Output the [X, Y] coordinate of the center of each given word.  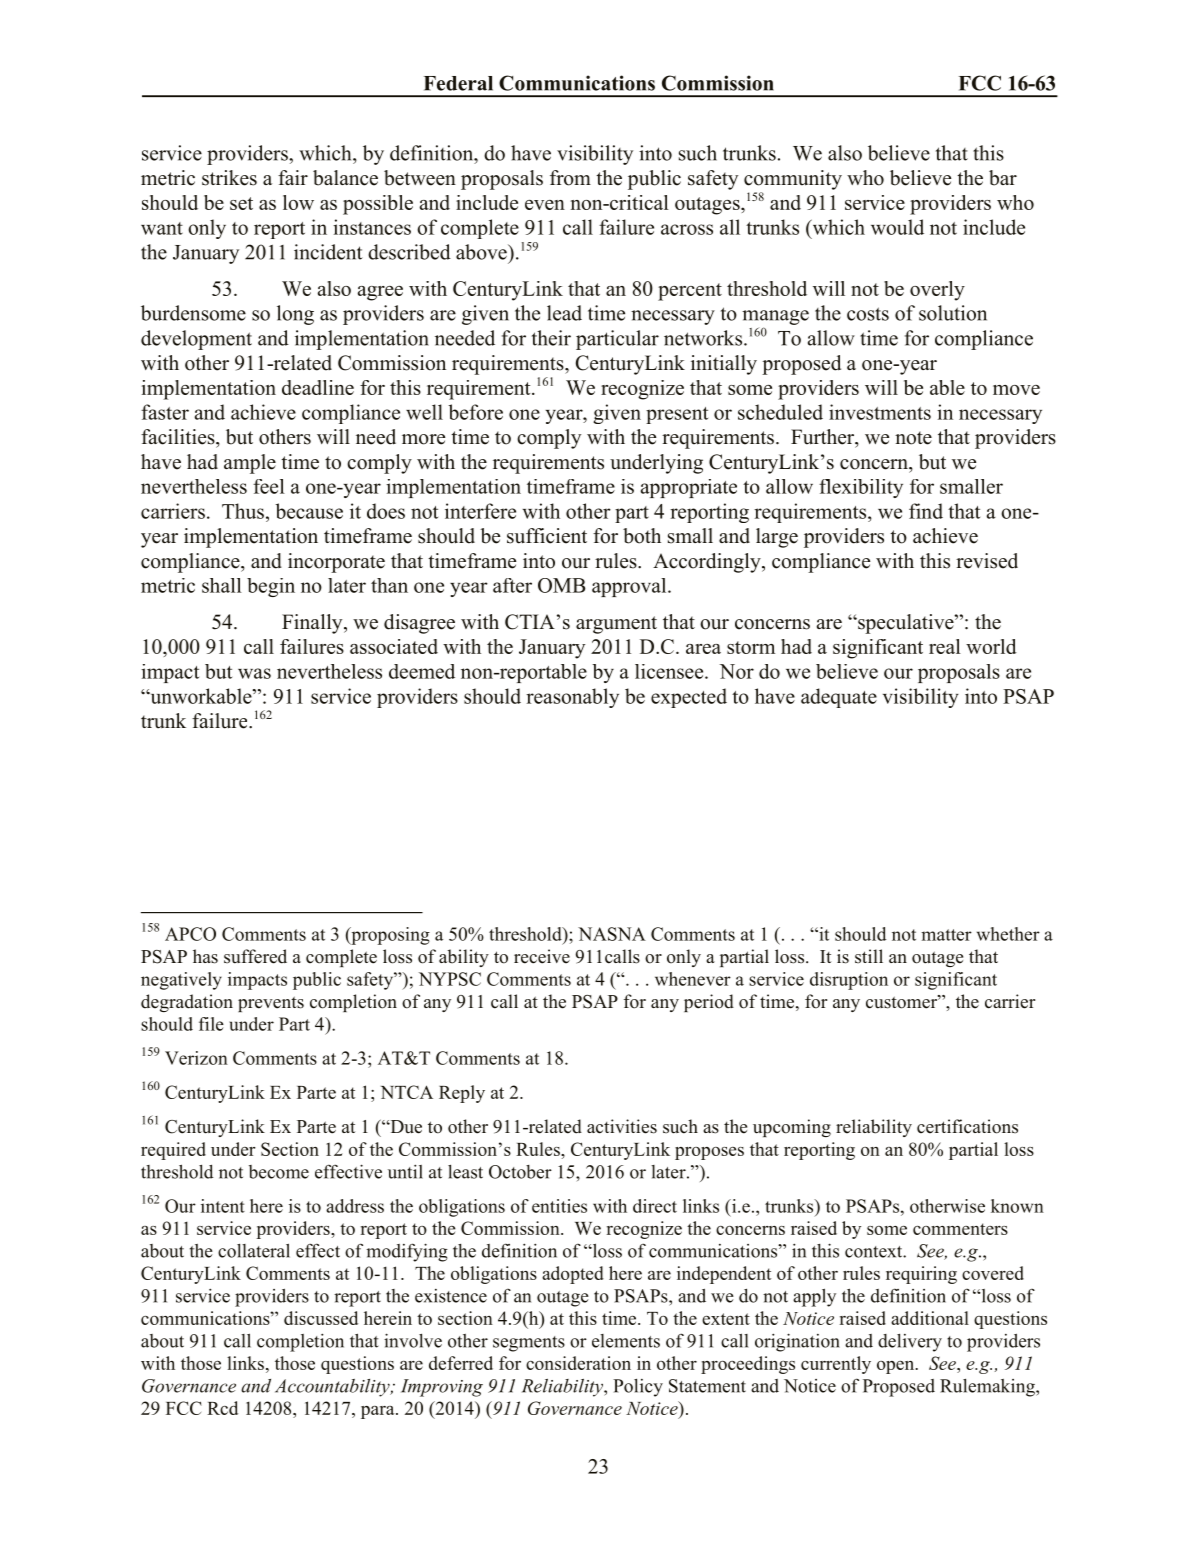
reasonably [572, 698]
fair [293, 177]
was [254, 673]
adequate [839, 698]
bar [1003, 178]
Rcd [222, 1408]
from [570, 178]
